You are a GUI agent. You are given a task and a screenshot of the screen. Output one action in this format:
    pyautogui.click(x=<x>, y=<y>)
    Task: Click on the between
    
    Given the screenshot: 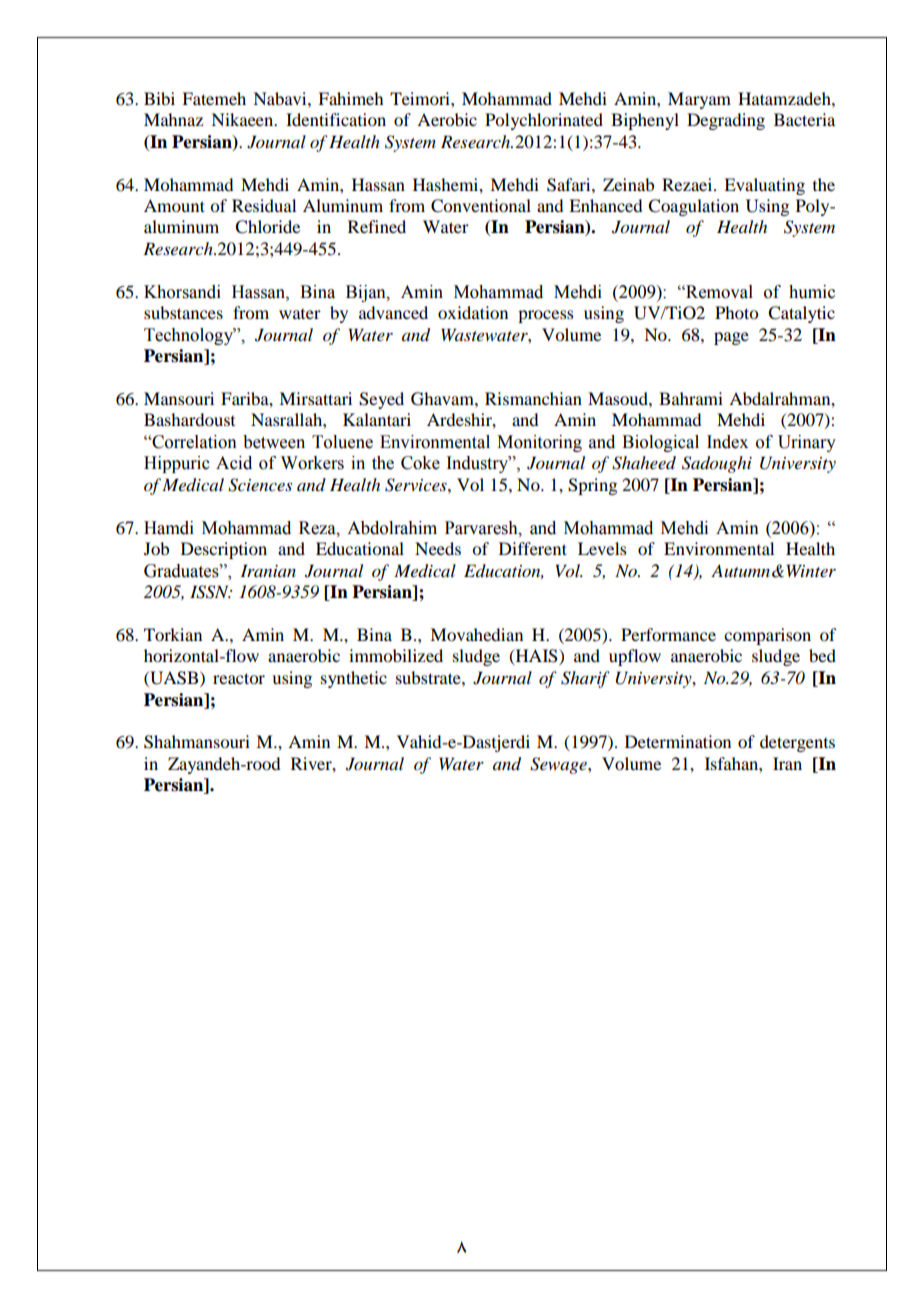 What is the action you would take?
    pyautogui.click(x=274, y=442)
